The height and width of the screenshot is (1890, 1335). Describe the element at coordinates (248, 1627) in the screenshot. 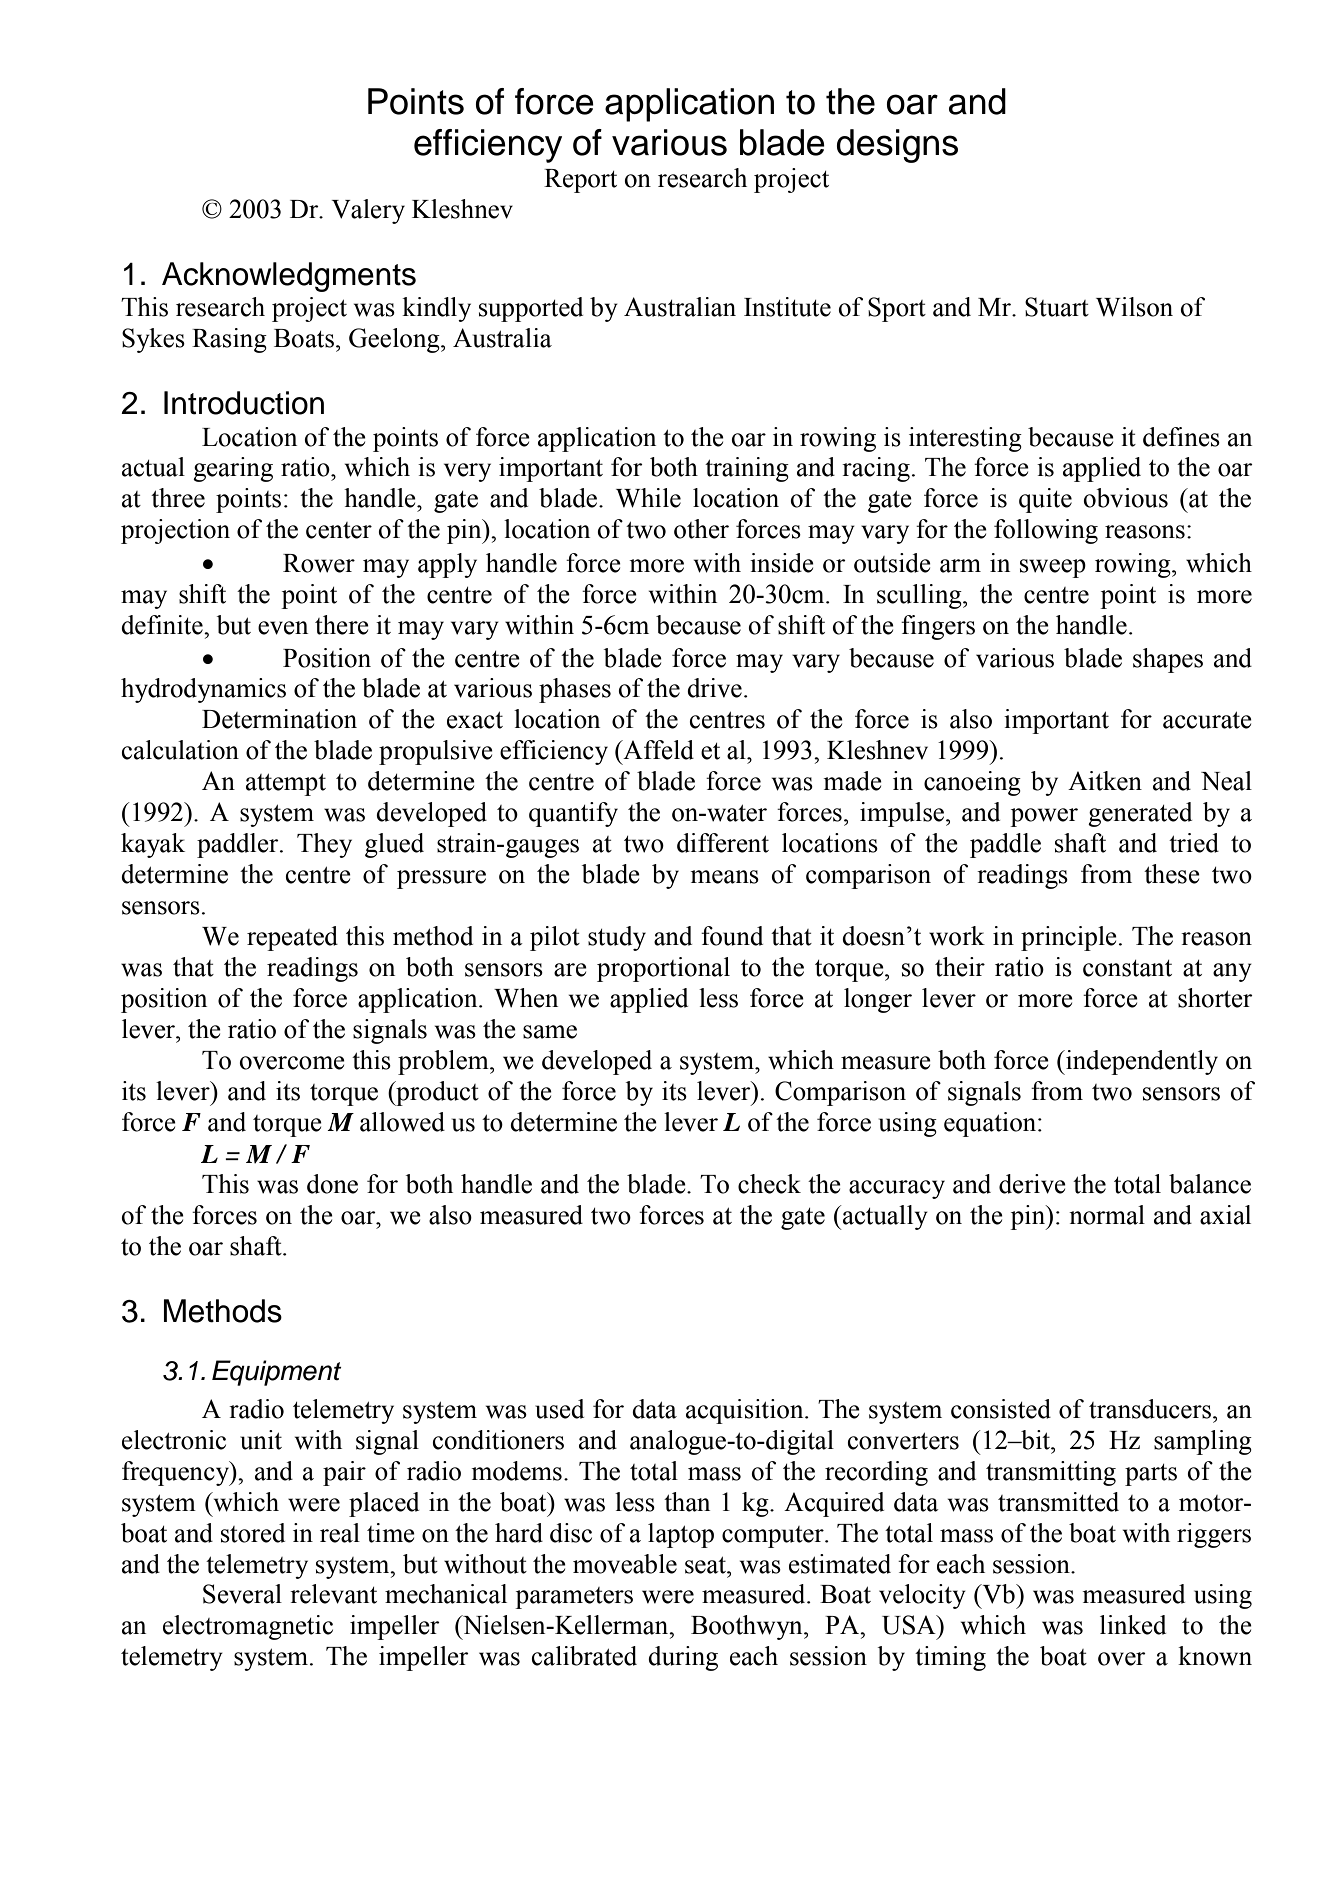

I see `electromagnetic` at that location.
